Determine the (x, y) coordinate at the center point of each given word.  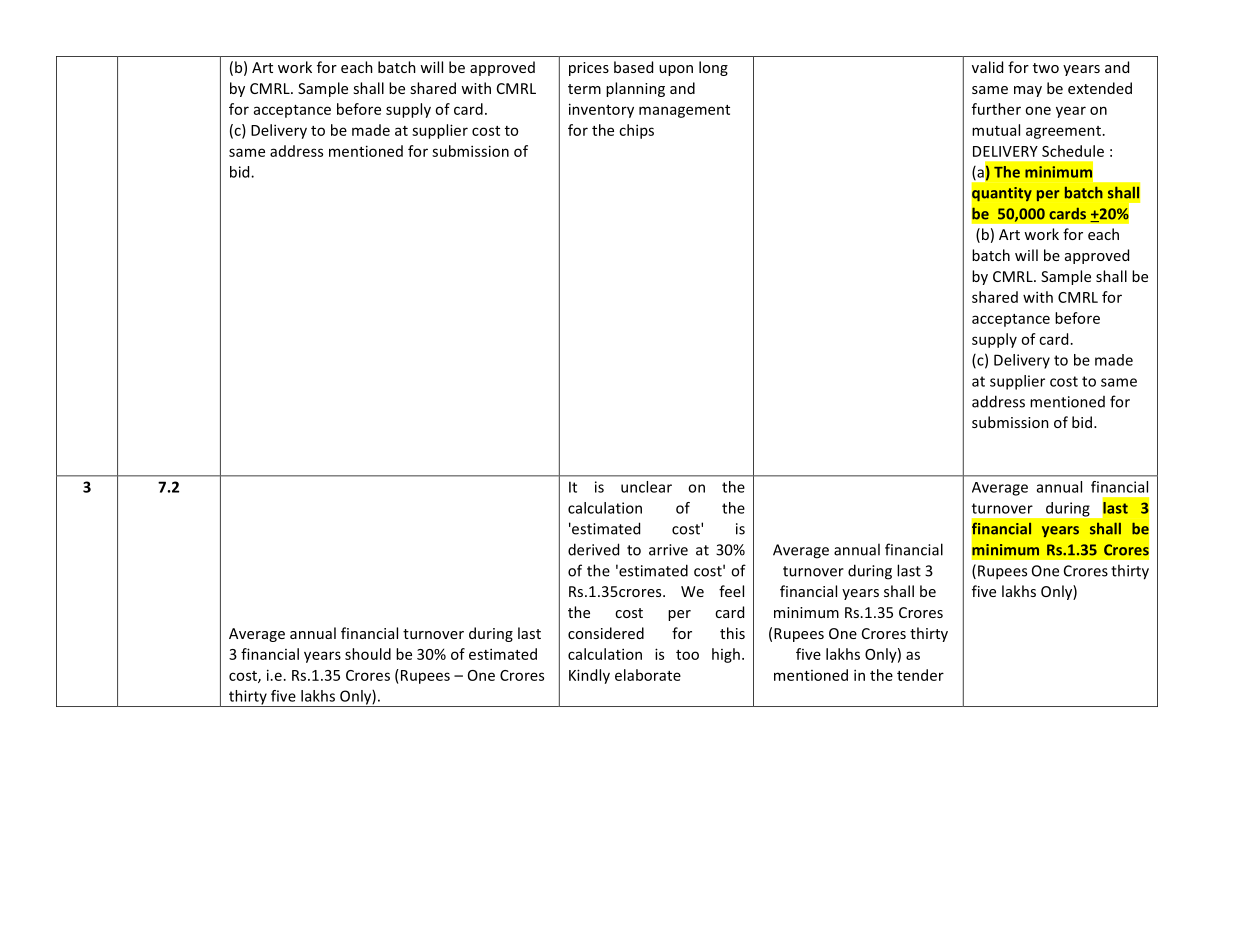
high (726, 655)
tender (920, 675)
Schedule (1073, 151)
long (713, 68)
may (1028, 91)
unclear (646, 487)
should (368, 654)
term (584, 89)
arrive (668, 550)
